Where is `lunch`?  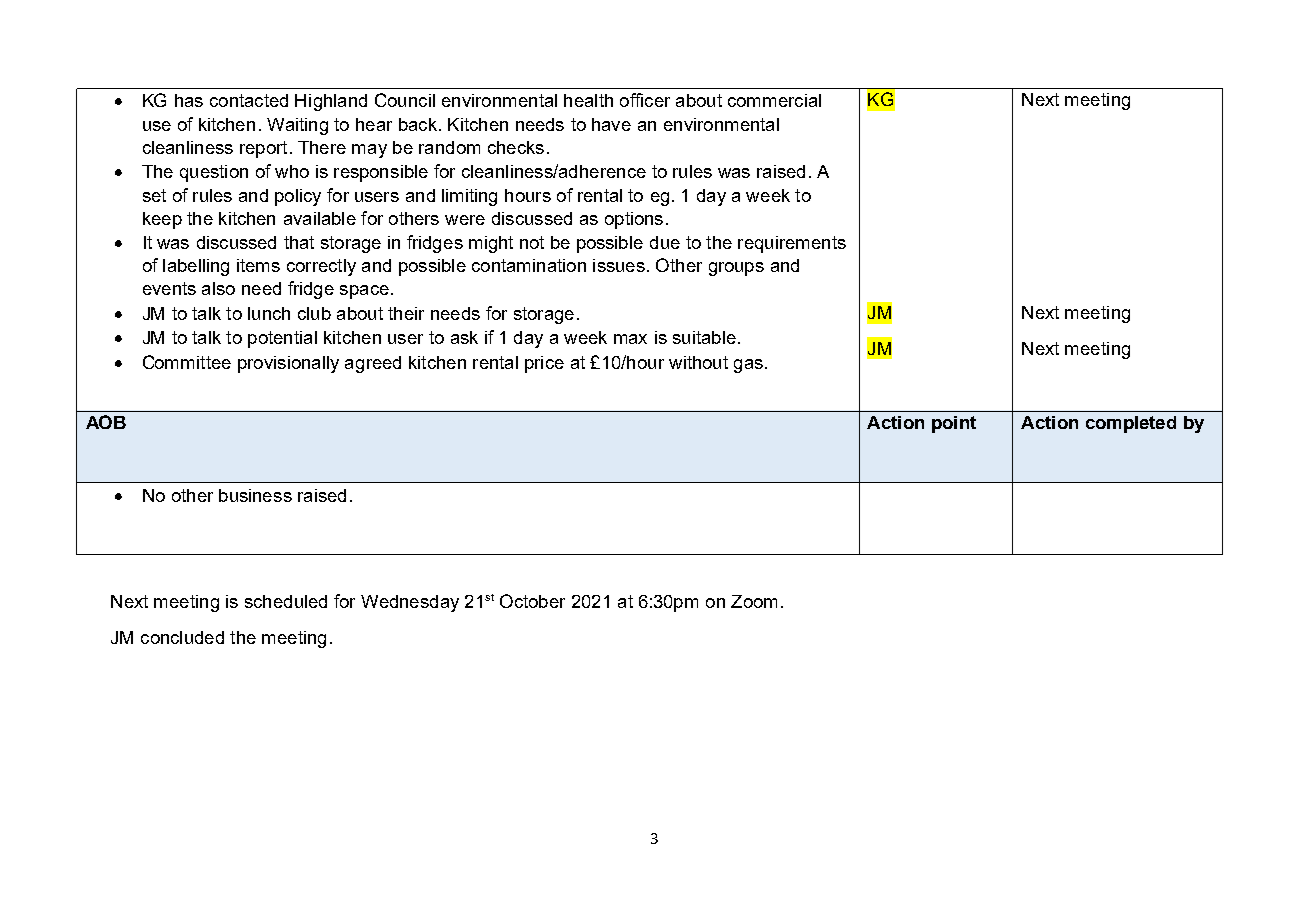
lunch is located at coordinates (269, 313).
